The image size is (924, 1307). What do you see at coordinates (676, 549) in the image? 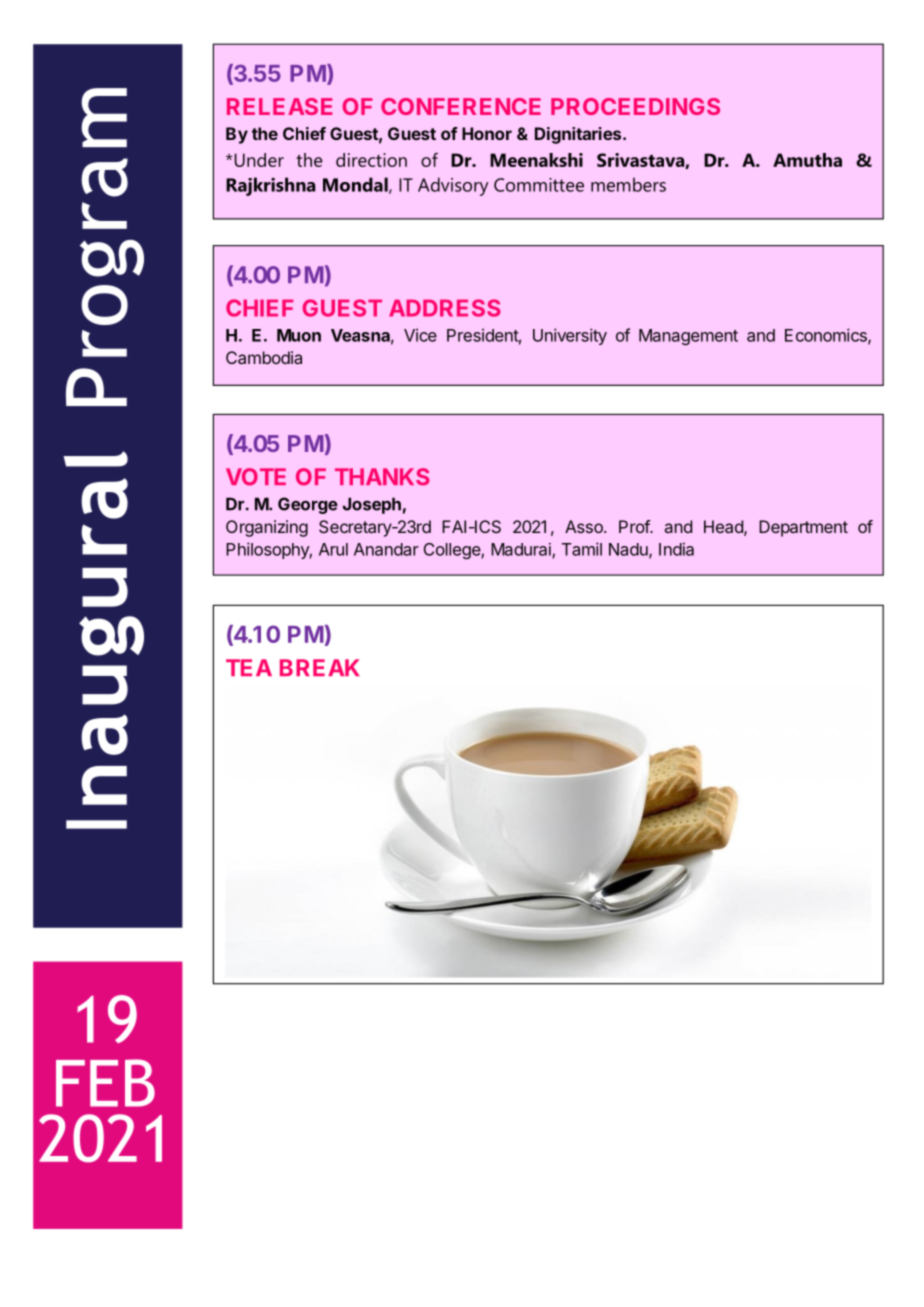
I see `India` at bounding box center [676, 549].
